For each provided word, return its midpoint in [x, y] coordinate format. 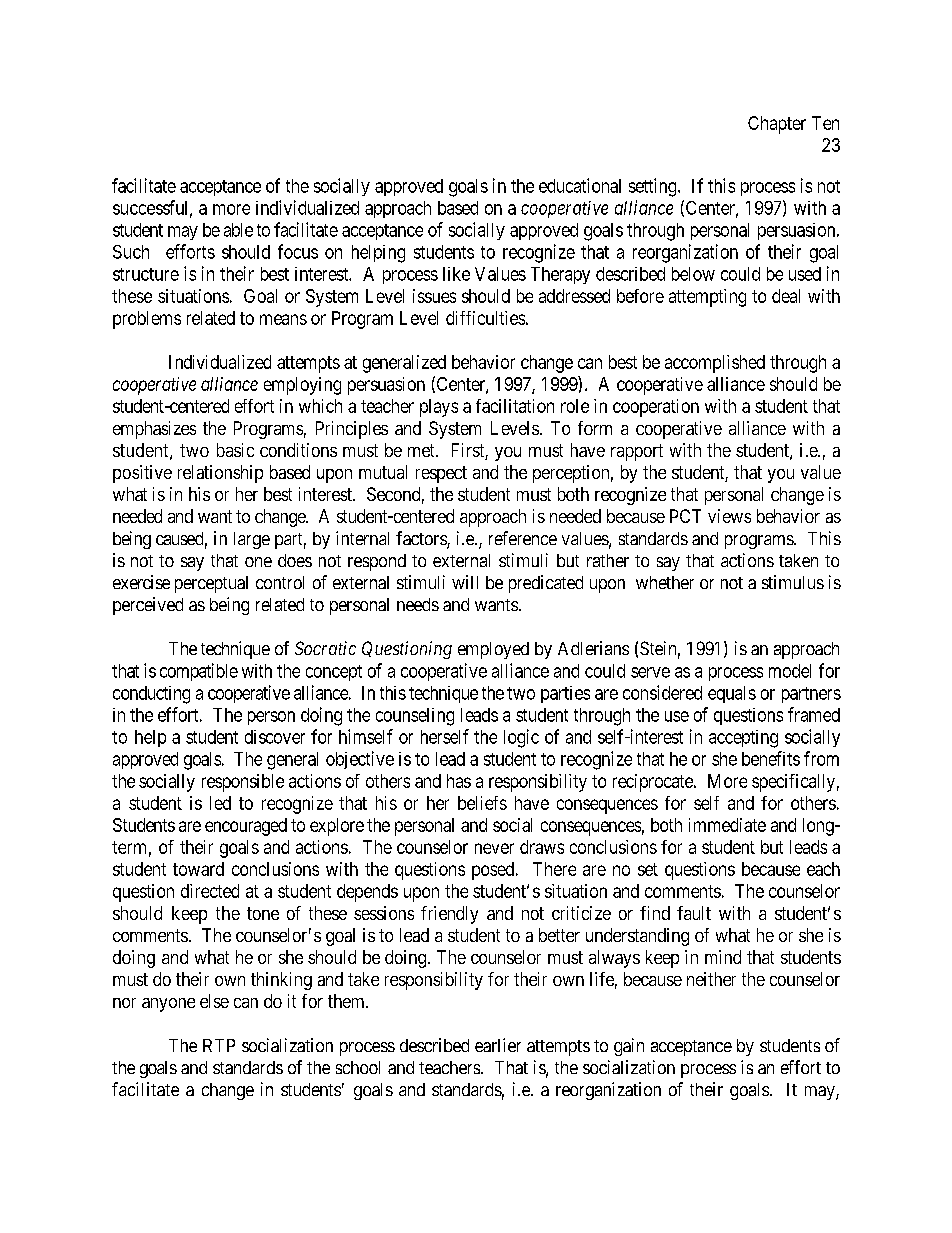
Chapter [777, 125]
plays [439, 408]
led [220, 803]
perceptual [211, 584]
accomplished [715, 364]
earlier [498, 1045]
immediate [727, 825]
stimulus [793, 582]
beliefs [482, 803]
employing [302, 386]
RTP [219, 1045]
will [465, 582]
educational [580, 185]
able [238, 230]
